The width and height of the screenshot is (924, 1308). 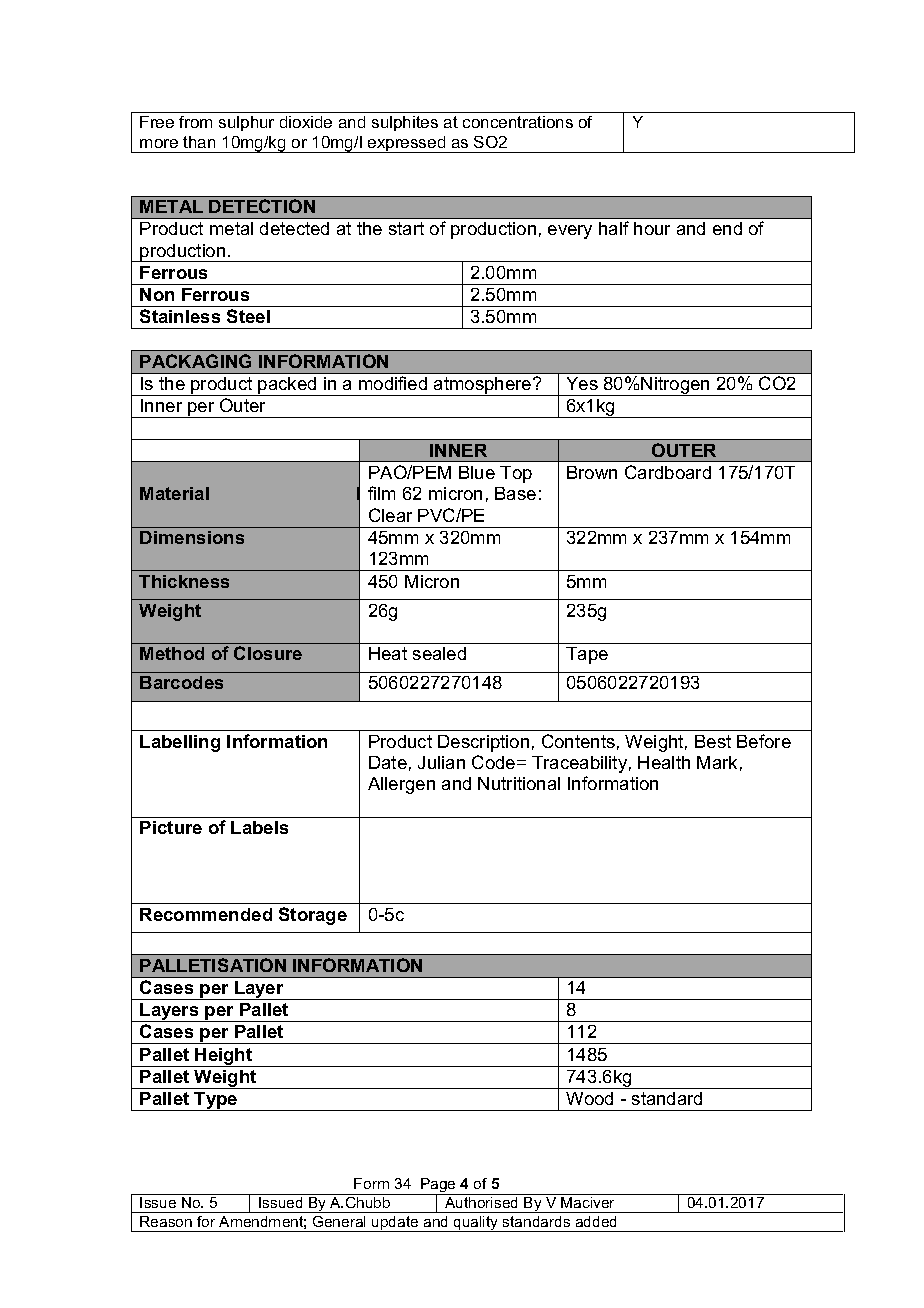 What do you see at coordinates (216, 1101) in the screenshot?
I see `Type` at bounding box center [216, 1101].
